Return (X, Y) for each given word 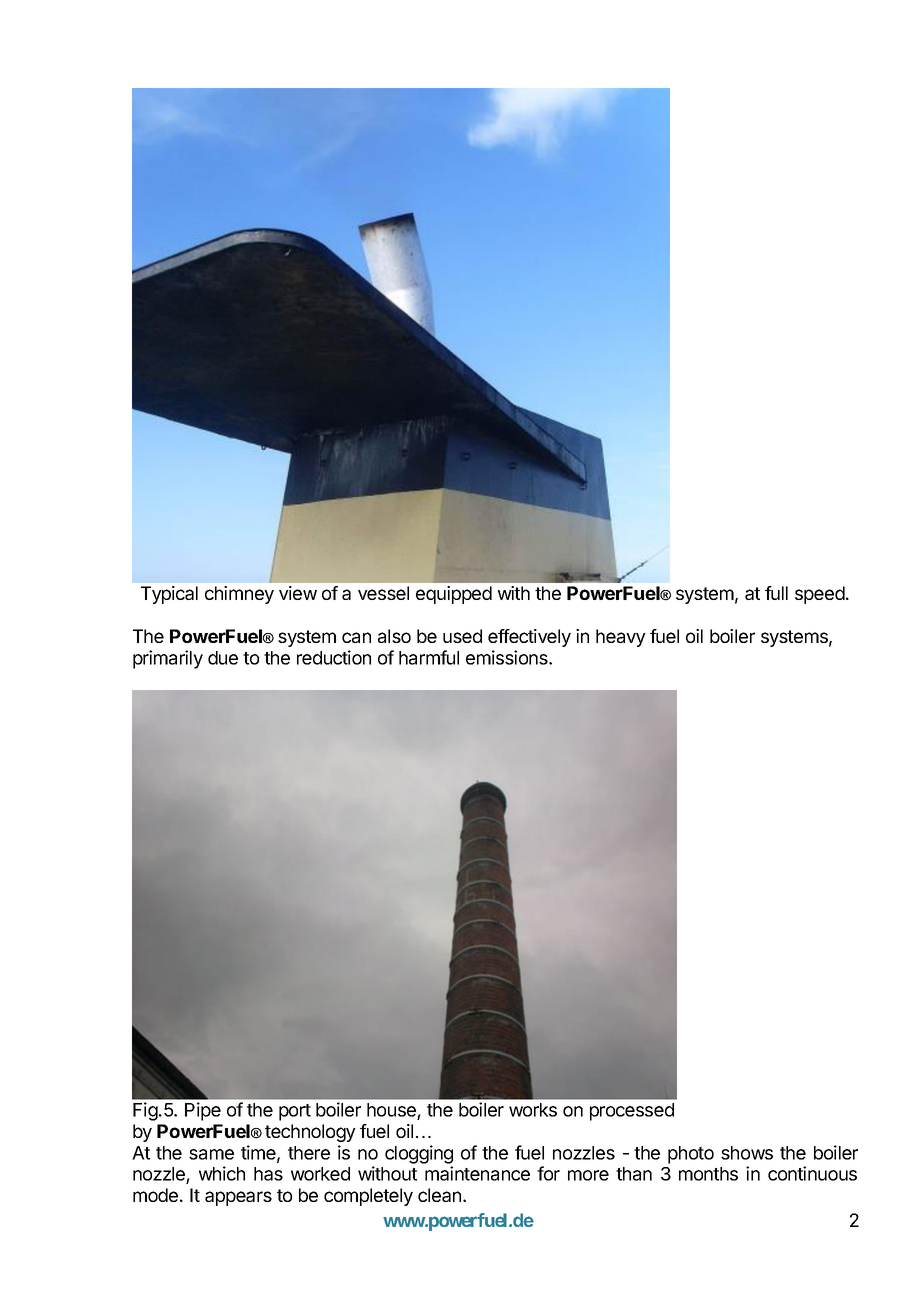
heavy (621, 638)
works (533, 1110)
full (776, 593)
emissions (508, 657)
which (222, 1173)
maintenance (477, 1173)
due (223, 658)
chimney (239, 595)
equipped (454, 595)
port (295, 1112)
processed (632, 1112)
